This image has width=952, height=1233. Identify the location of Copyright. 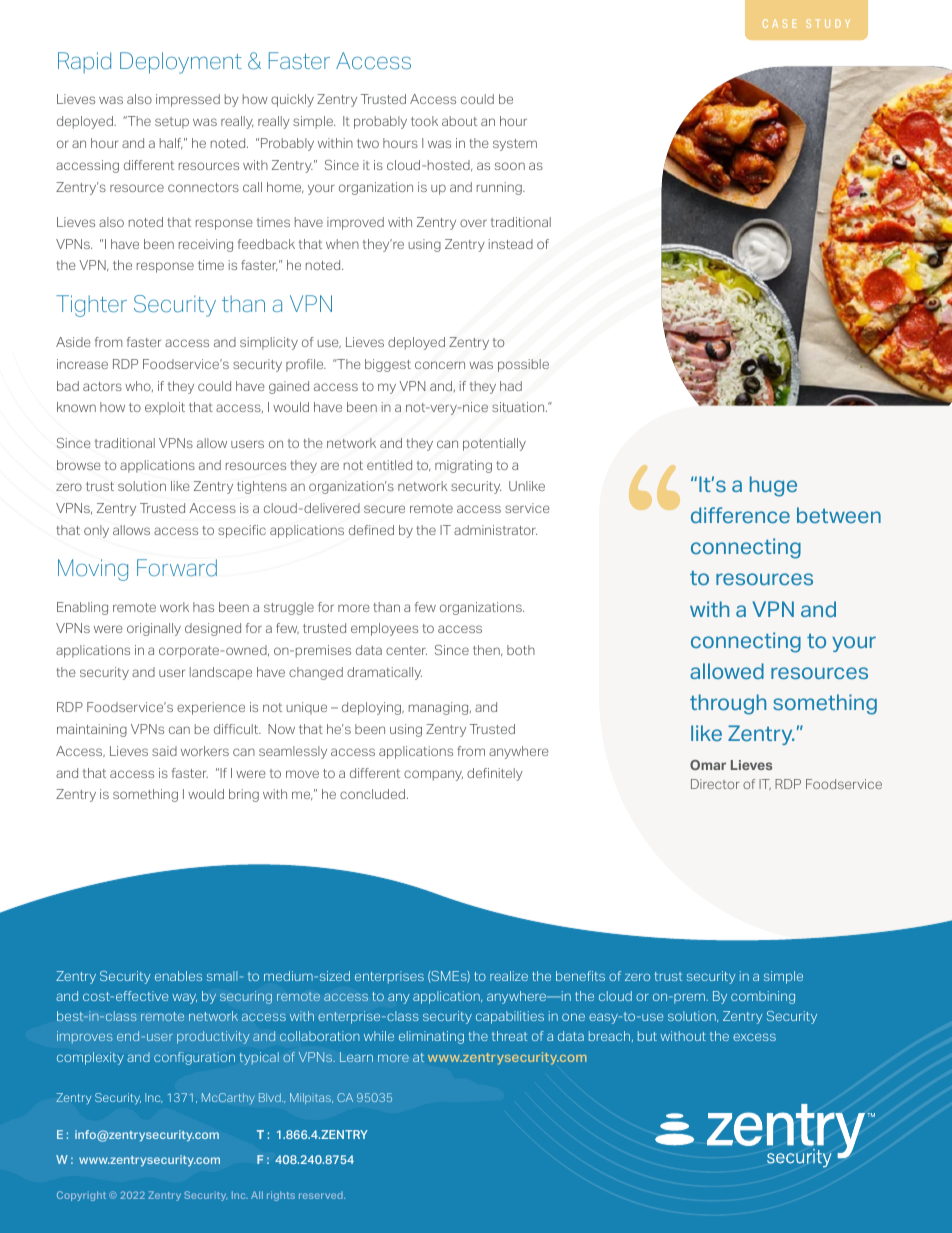
(81, 1196).
